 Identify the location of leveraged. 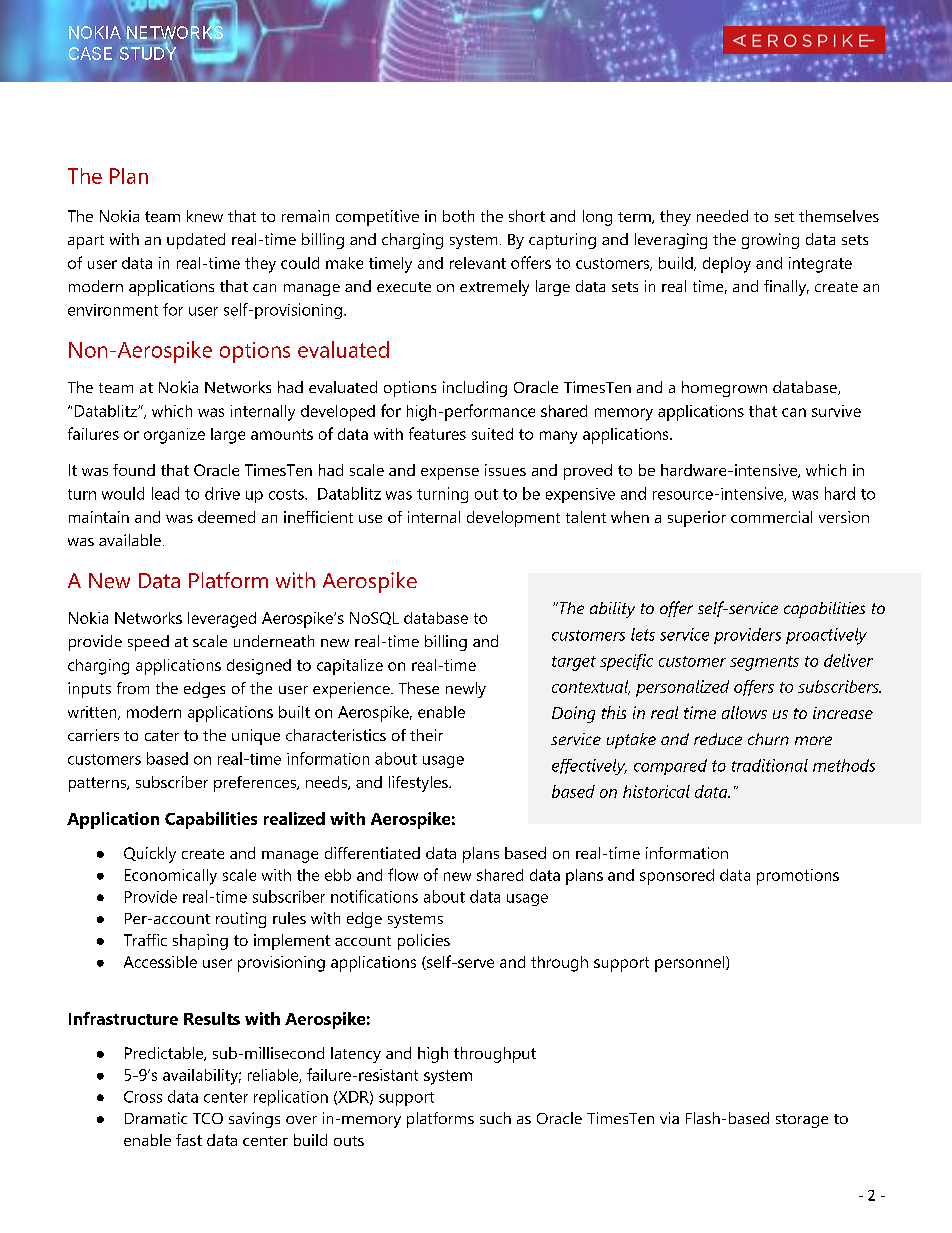
(222, 620).
